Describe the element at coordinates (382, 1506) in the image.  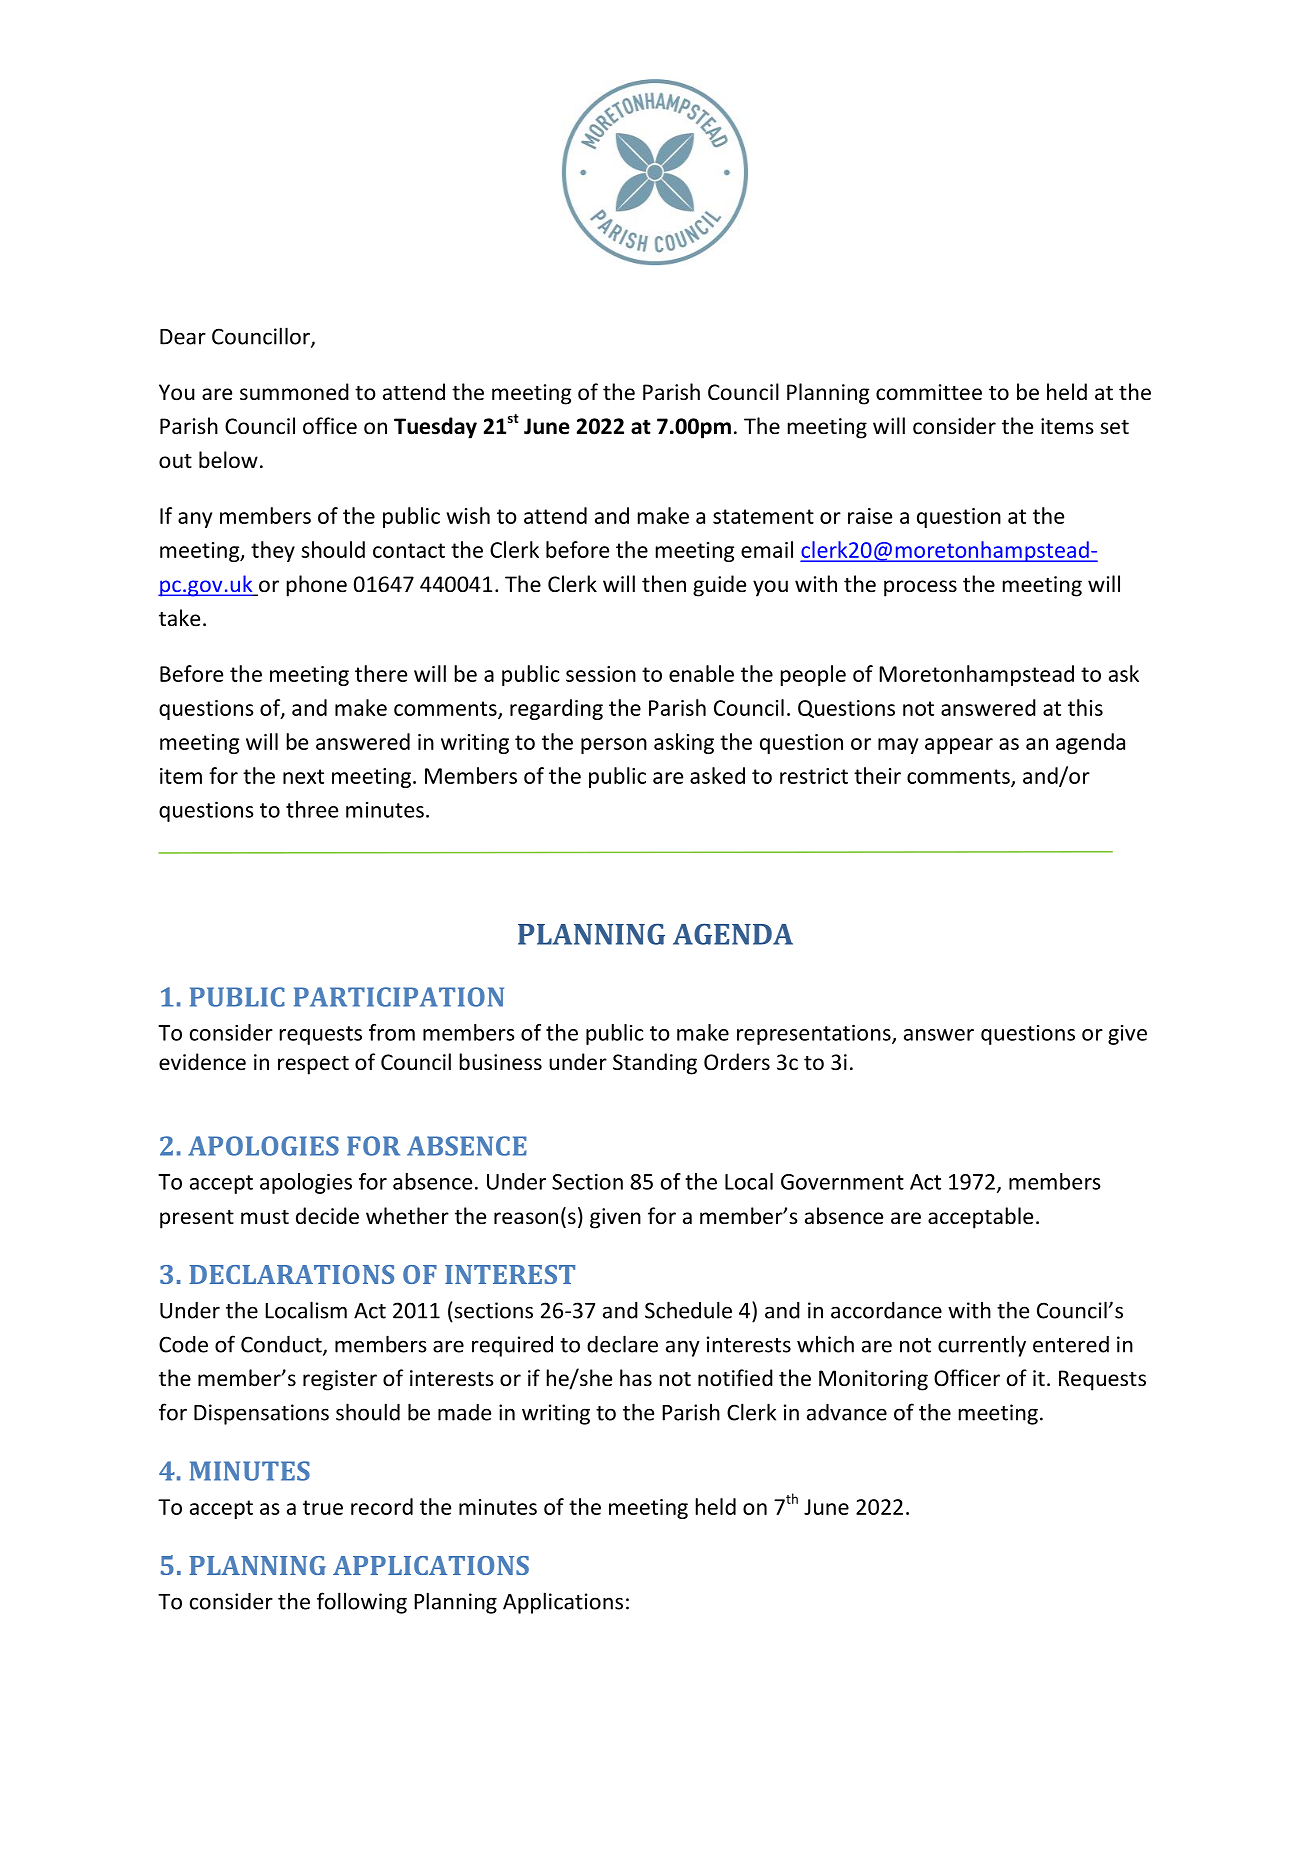
I see `record` at that location.
